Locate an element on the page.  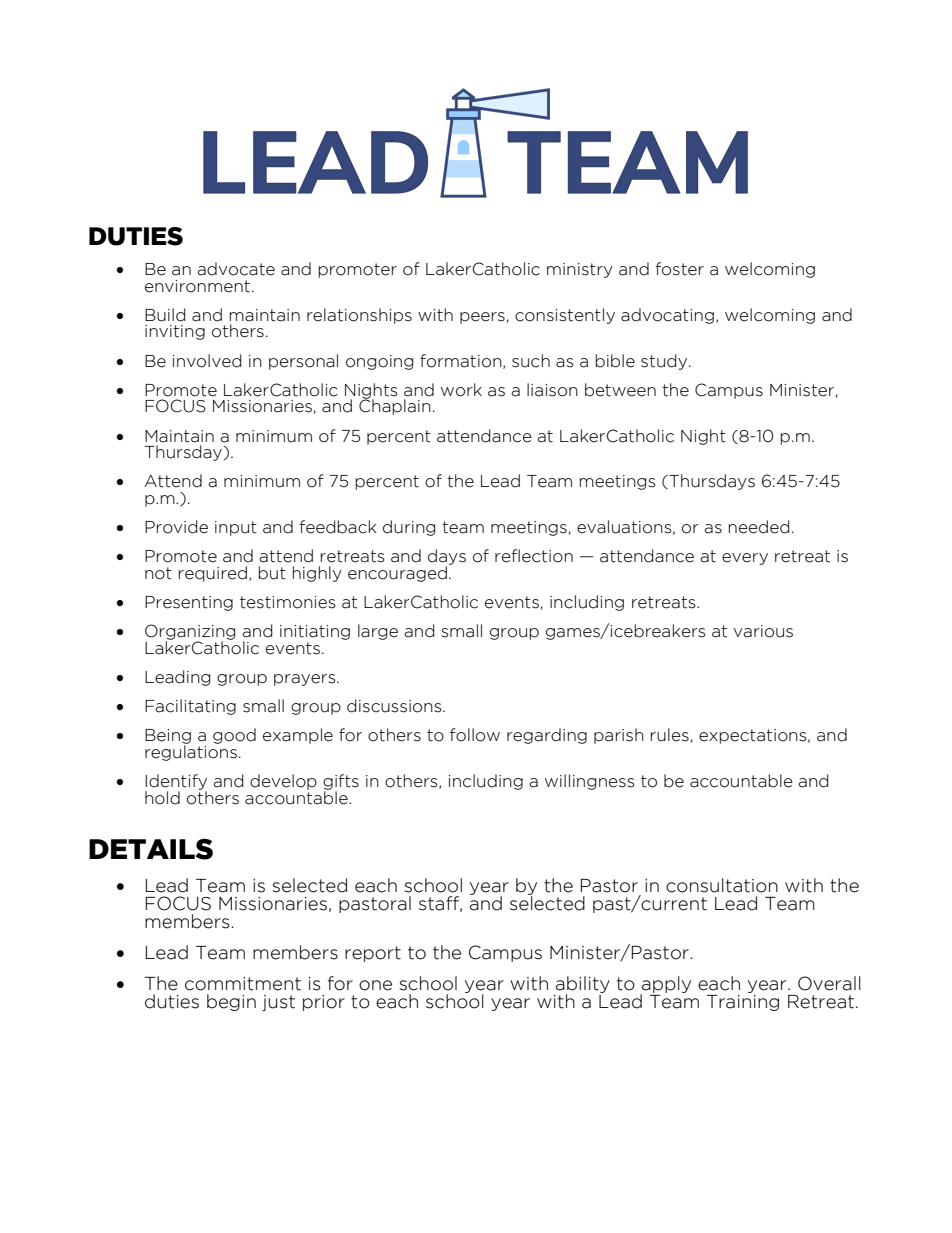
develop is located at coordinates (283, 782).
